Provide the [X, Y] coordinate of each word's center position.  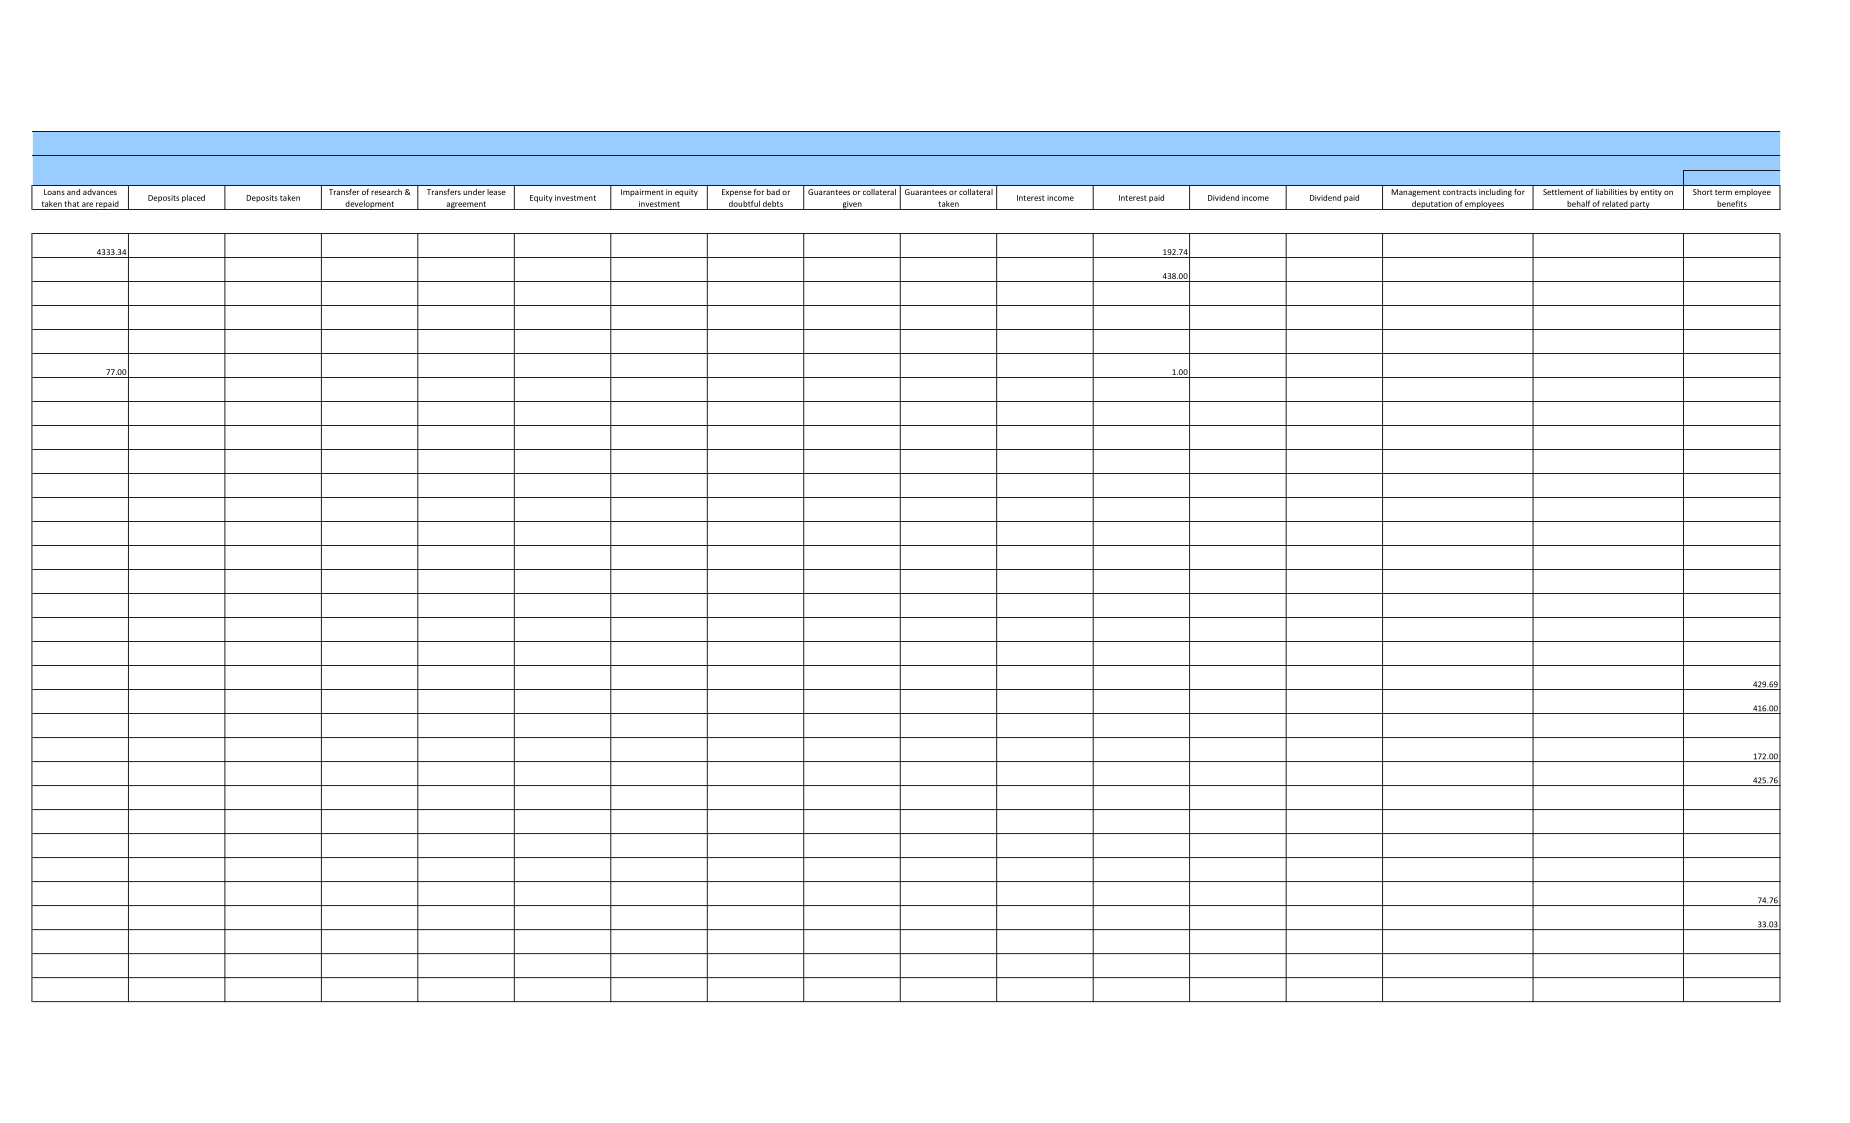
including [1495, 193]
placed [193, 198]
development [370, 205]
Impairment [642, 193]
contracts [1460, 192]
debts [773, 203]
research [386, 192]
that [71, 203]
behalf [1578, 203]
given [852, 205]
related [1615, 203]
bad [773, 192]
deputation [1432, 205]
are [87, 204]
